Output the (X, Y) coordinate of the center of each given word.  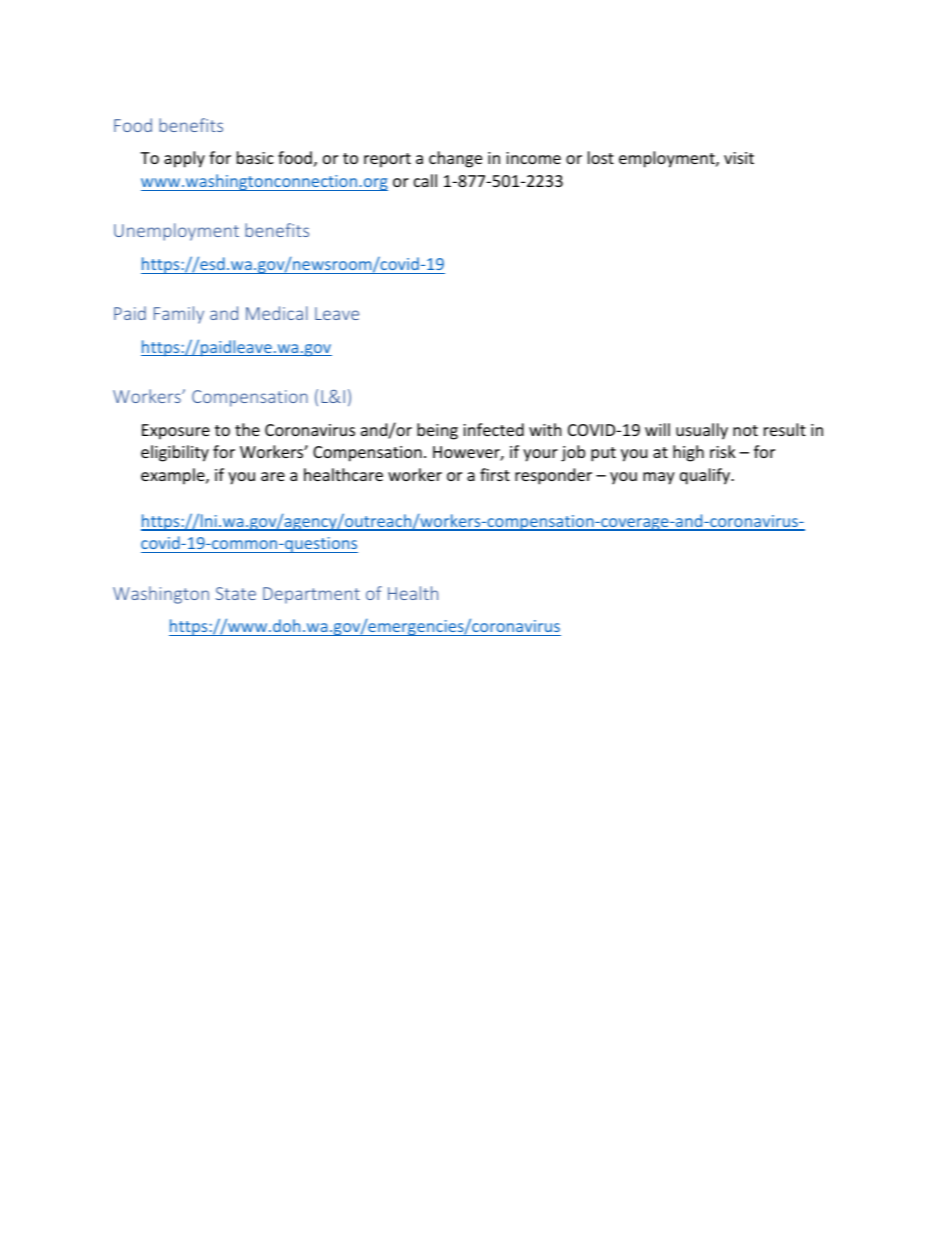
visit (739, 158)
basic (255, 157)
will (657, 429)
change (455, 159)
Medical (277, 313)
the (247, 429)
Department (311, 595)
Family (179, 315)
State (236, 593)
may (659, 478)
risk (723, 451)
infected (493, 429)
